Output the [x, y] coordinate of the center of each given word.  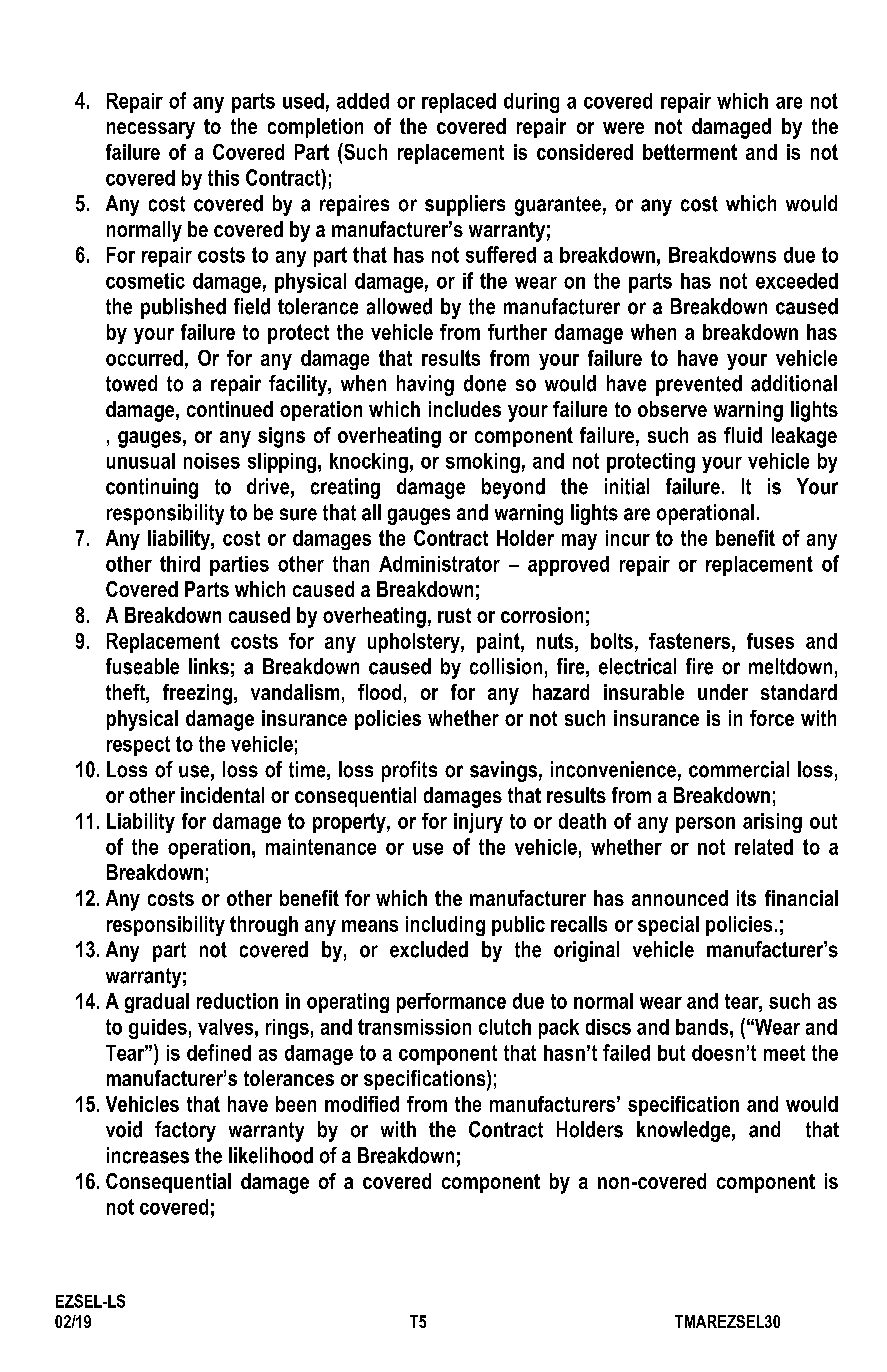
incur [628, 538]
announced [680, 898]
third [180, 564]
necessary [151, 130]
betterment [690, 152]
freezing [197, 694]
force [772, 718]
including [445, 926]
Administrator [439, 564]
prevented [699, 385]
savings [503, 771]
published [183, 308]
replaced [459, 103]
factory [185, 1131]
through [264, 926]
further [517, 332]
